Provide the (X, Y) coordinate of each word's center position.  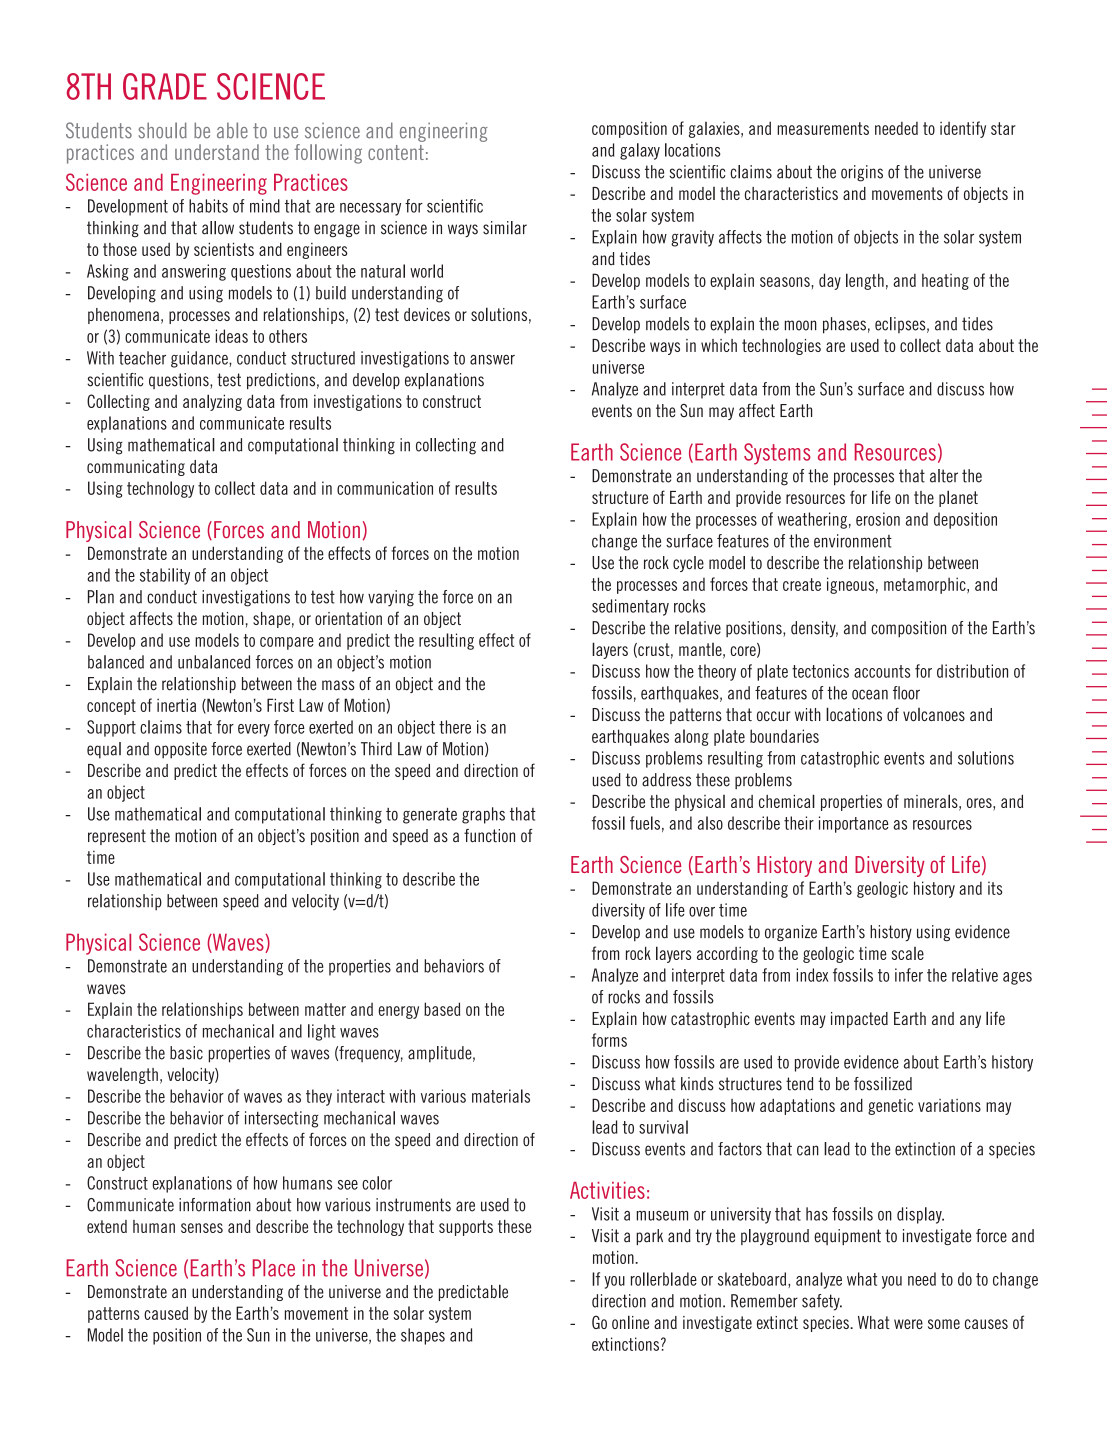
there (455, 727)
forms (609, 1040)
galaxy (640, 151)
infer (909, 975)
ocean (870, 694)
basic (186, 1053)
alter (944, 476)
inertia (176, 705)
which (719, 345)
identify (963, 129)
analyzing (212, 402)
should (162, 130)
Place (274, 1268)
